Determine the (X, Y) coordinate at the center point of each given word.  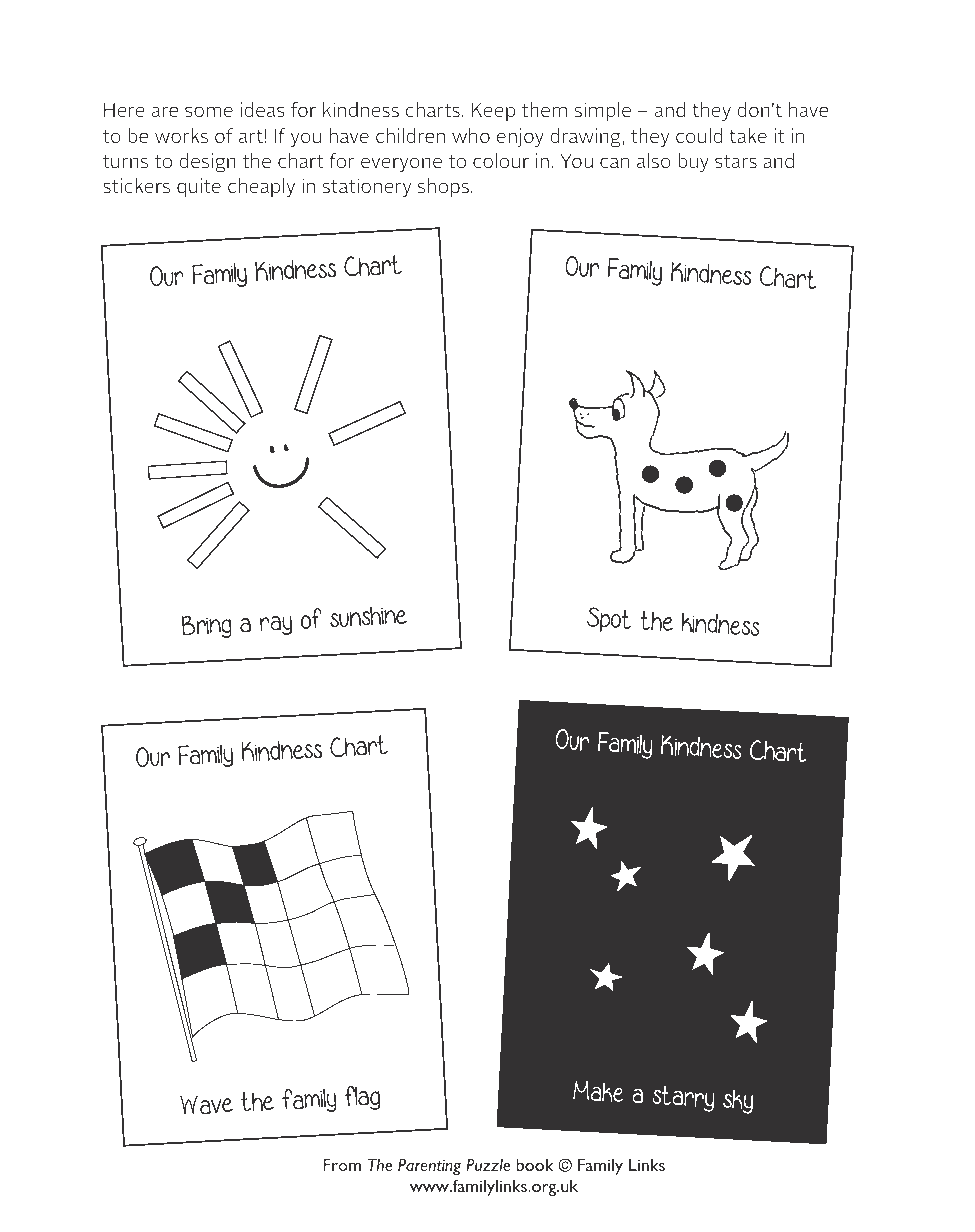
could (699, 135)
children (410, 135)
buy (693, 162)
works (181, 135)
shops (445, 187)
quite (199, 187)
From (342, 1164)
